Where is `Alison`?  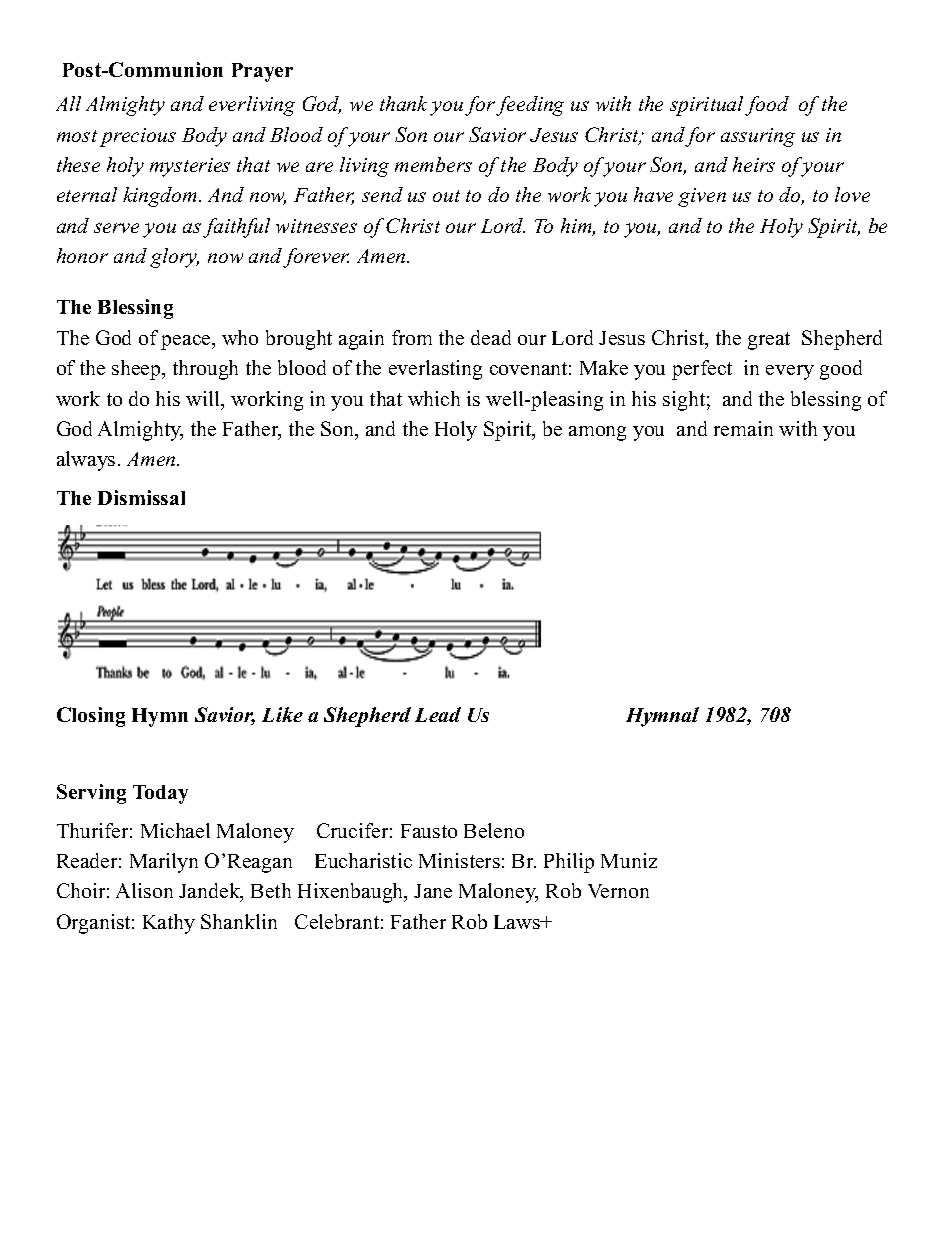 Alison is located at coordinates (144, 890).
